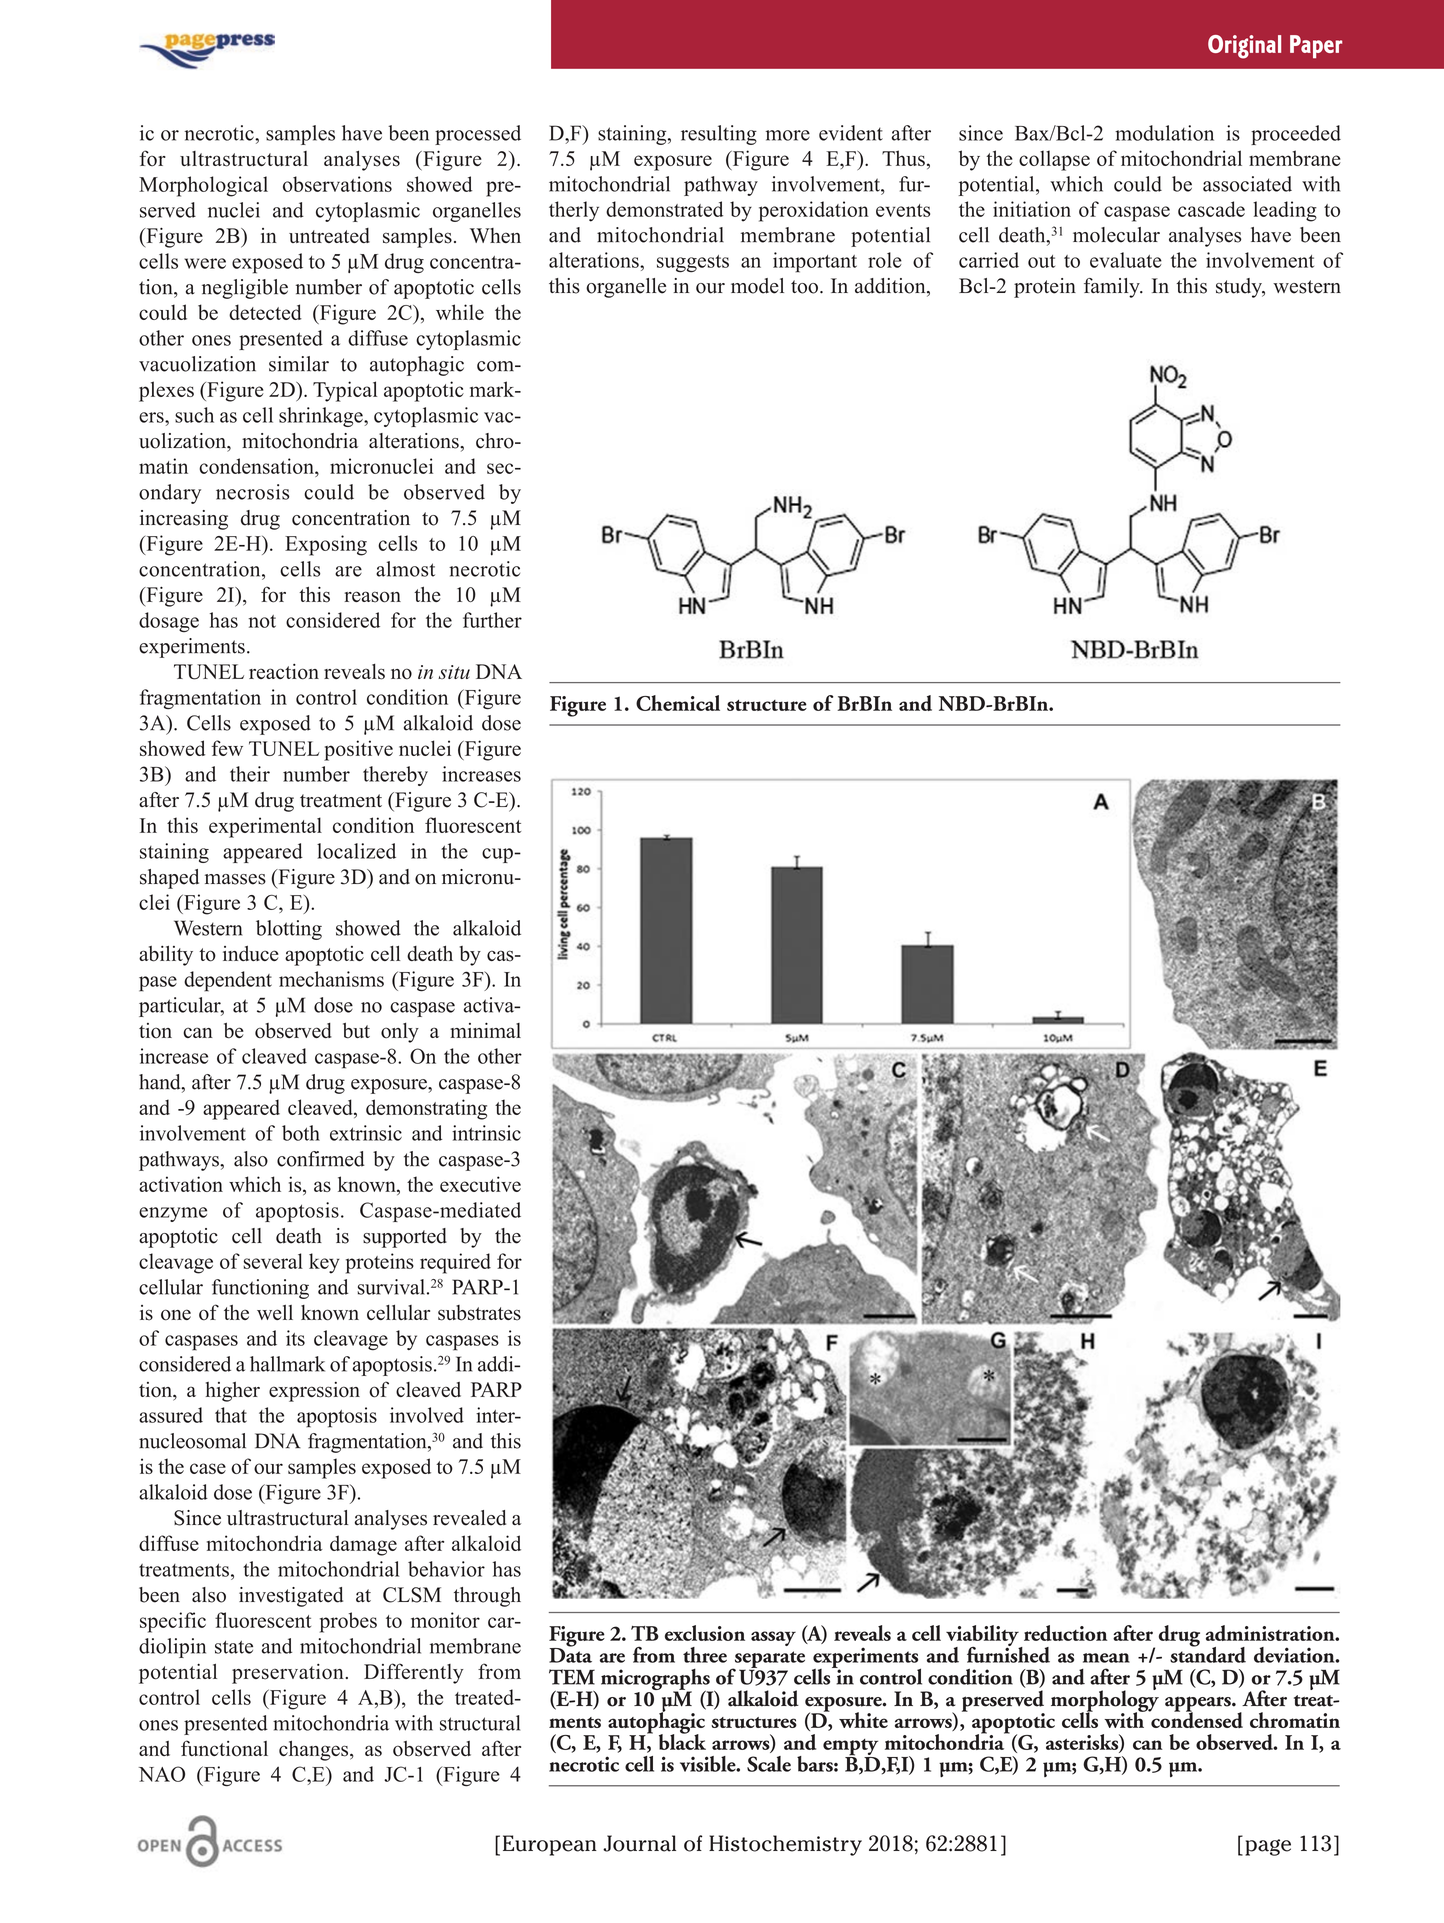  I want to click on NAO, so click(162, 1774).
